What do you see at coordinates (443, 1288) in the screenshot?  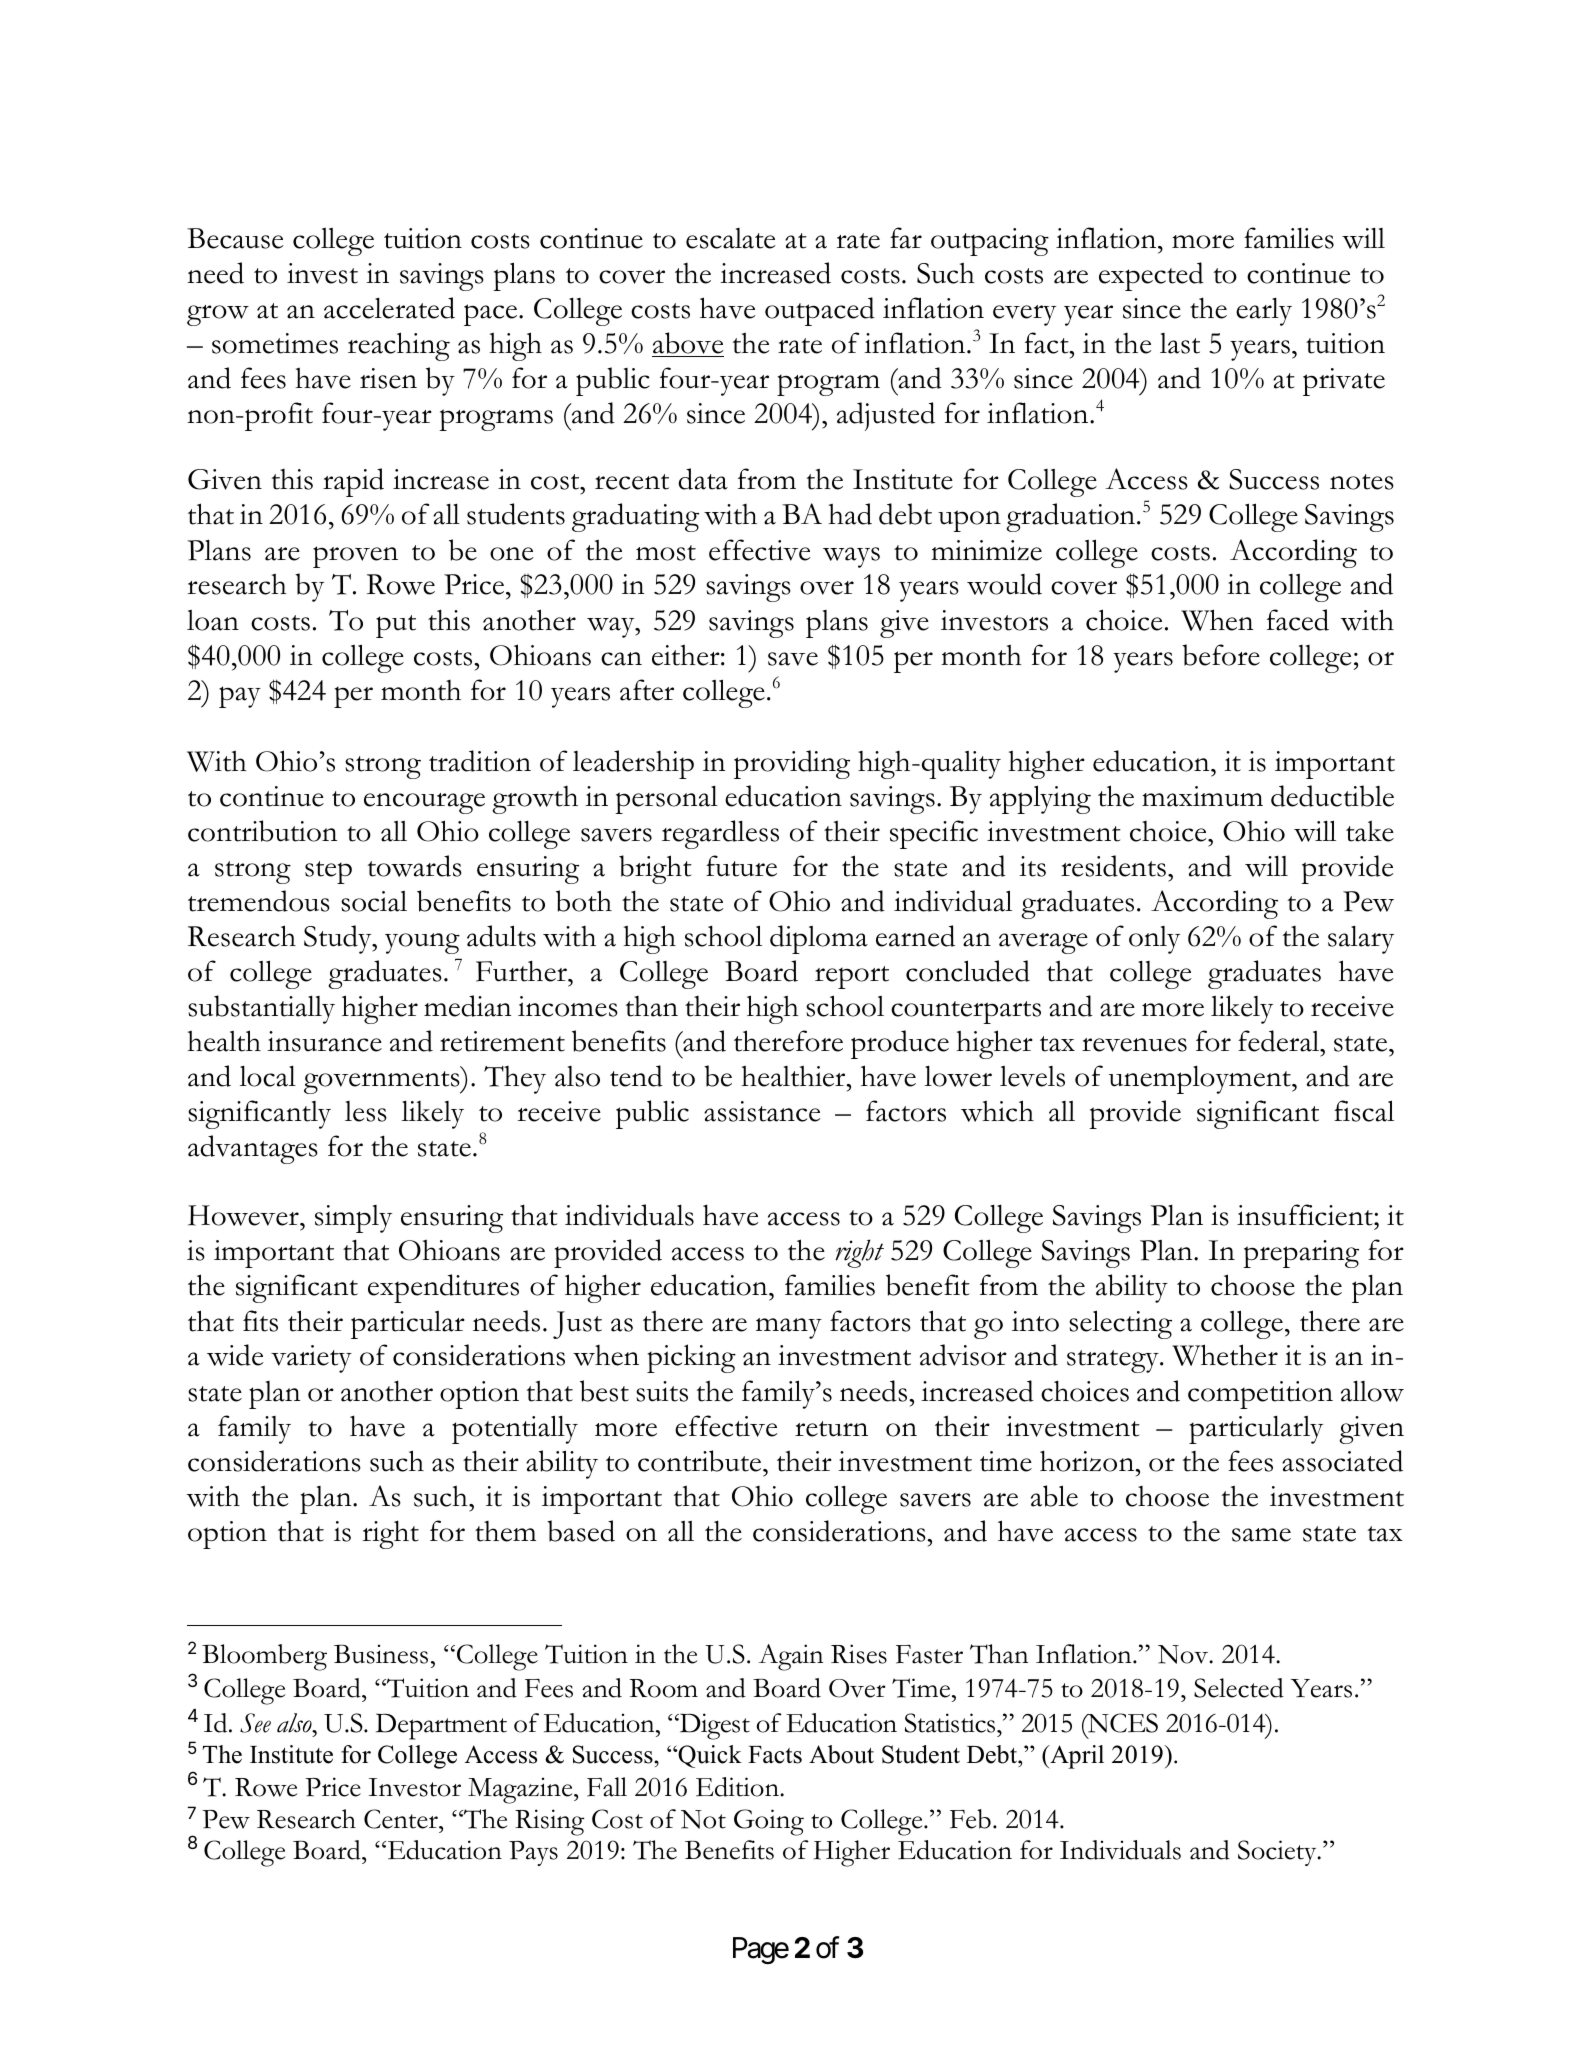 I see `expenditures` at bounding box center [443, 1288].
